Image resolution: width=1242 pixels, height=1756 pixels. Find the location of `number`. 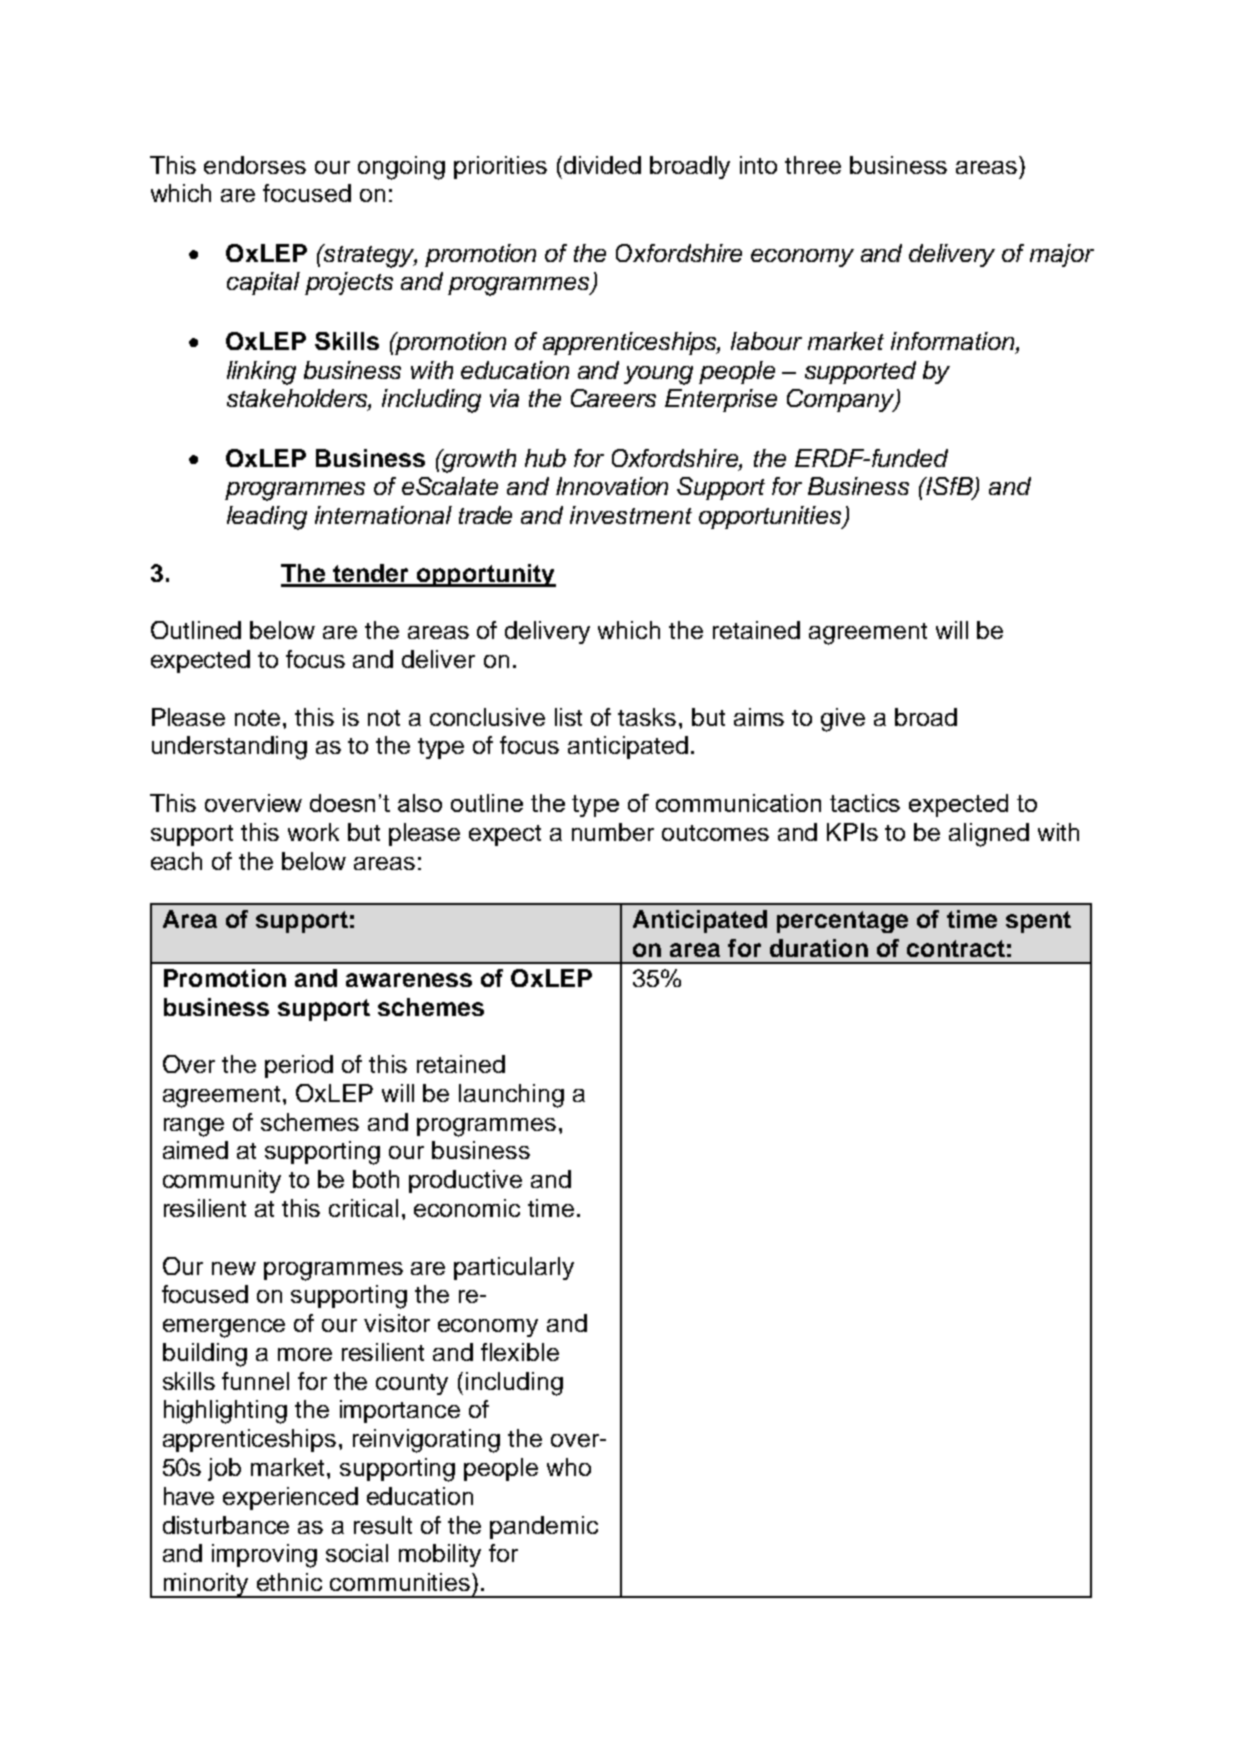

number is located at coordinates (613, 832).
